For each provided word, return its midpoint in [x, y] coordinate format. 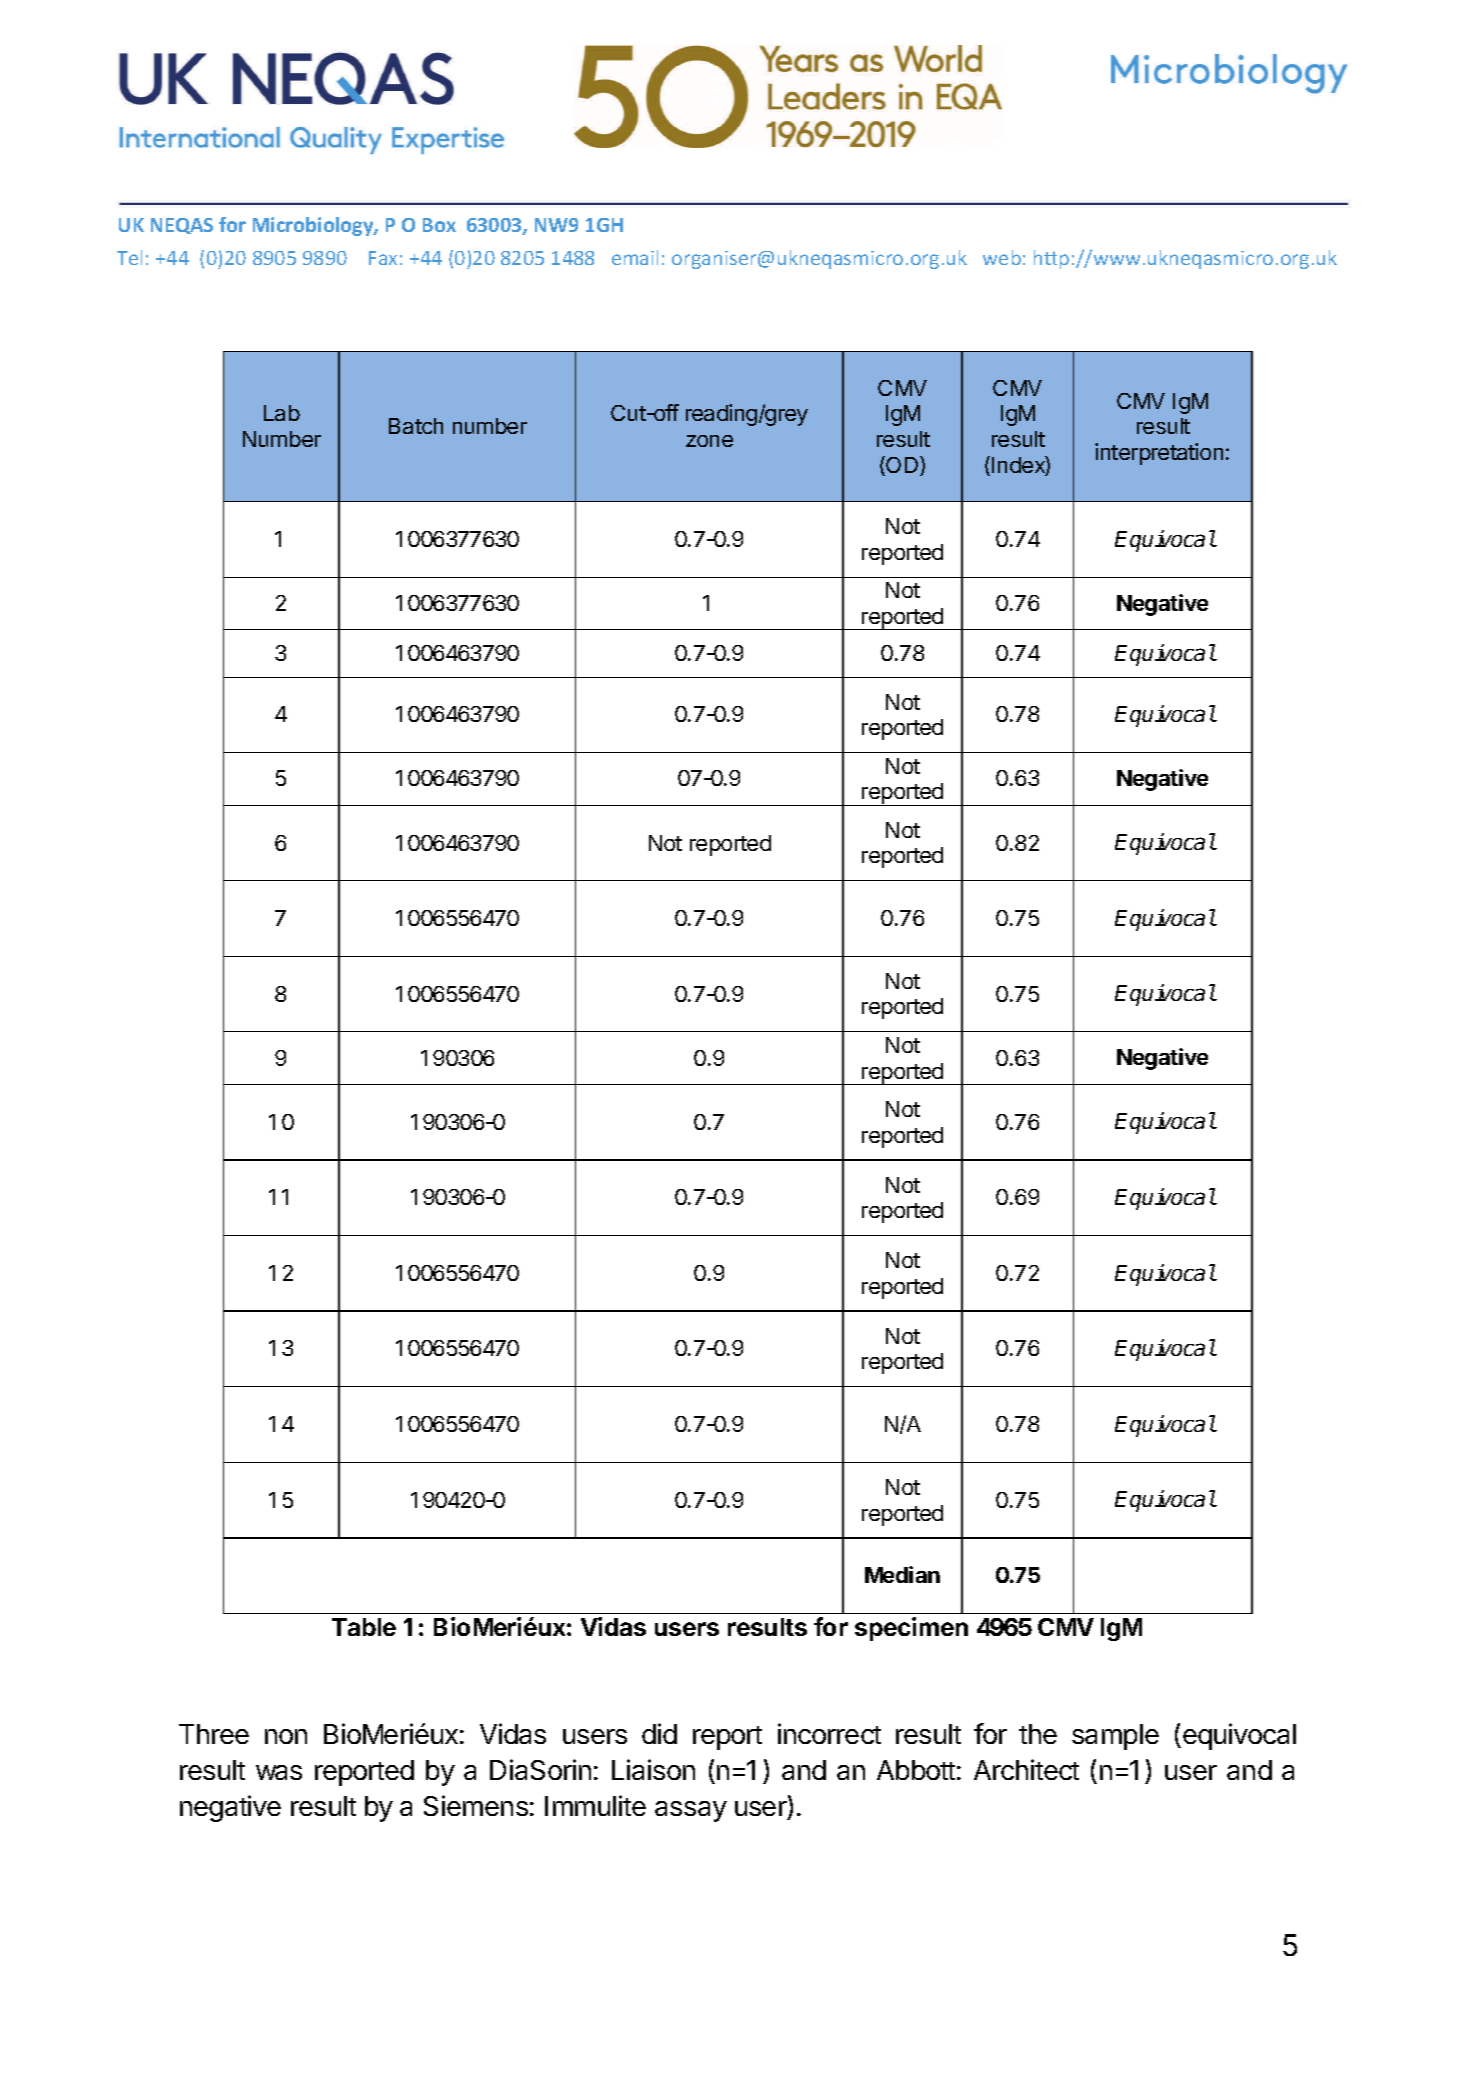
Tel [129, 257]
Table [364, 1627]
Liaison [653, 1769]
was [279, 1772]
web [1002, 257]
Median [902, 1574]
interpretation [1159, 454]
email [635, 257]
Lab [282, 413]
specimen [911, 1629]
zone [709, 441]
